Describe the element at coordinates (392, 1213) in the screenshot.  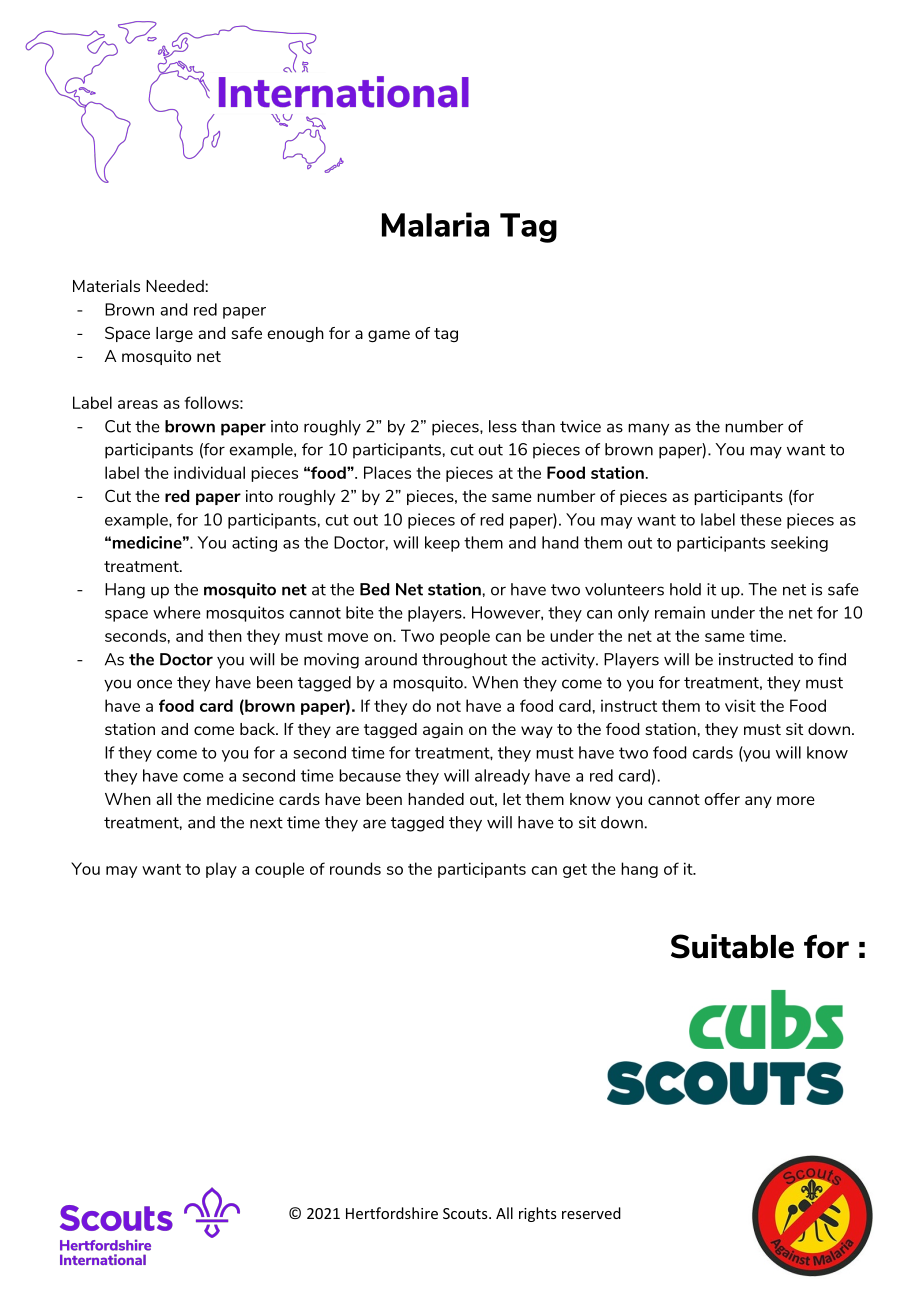
I see `Hertfordshire` at that location.
